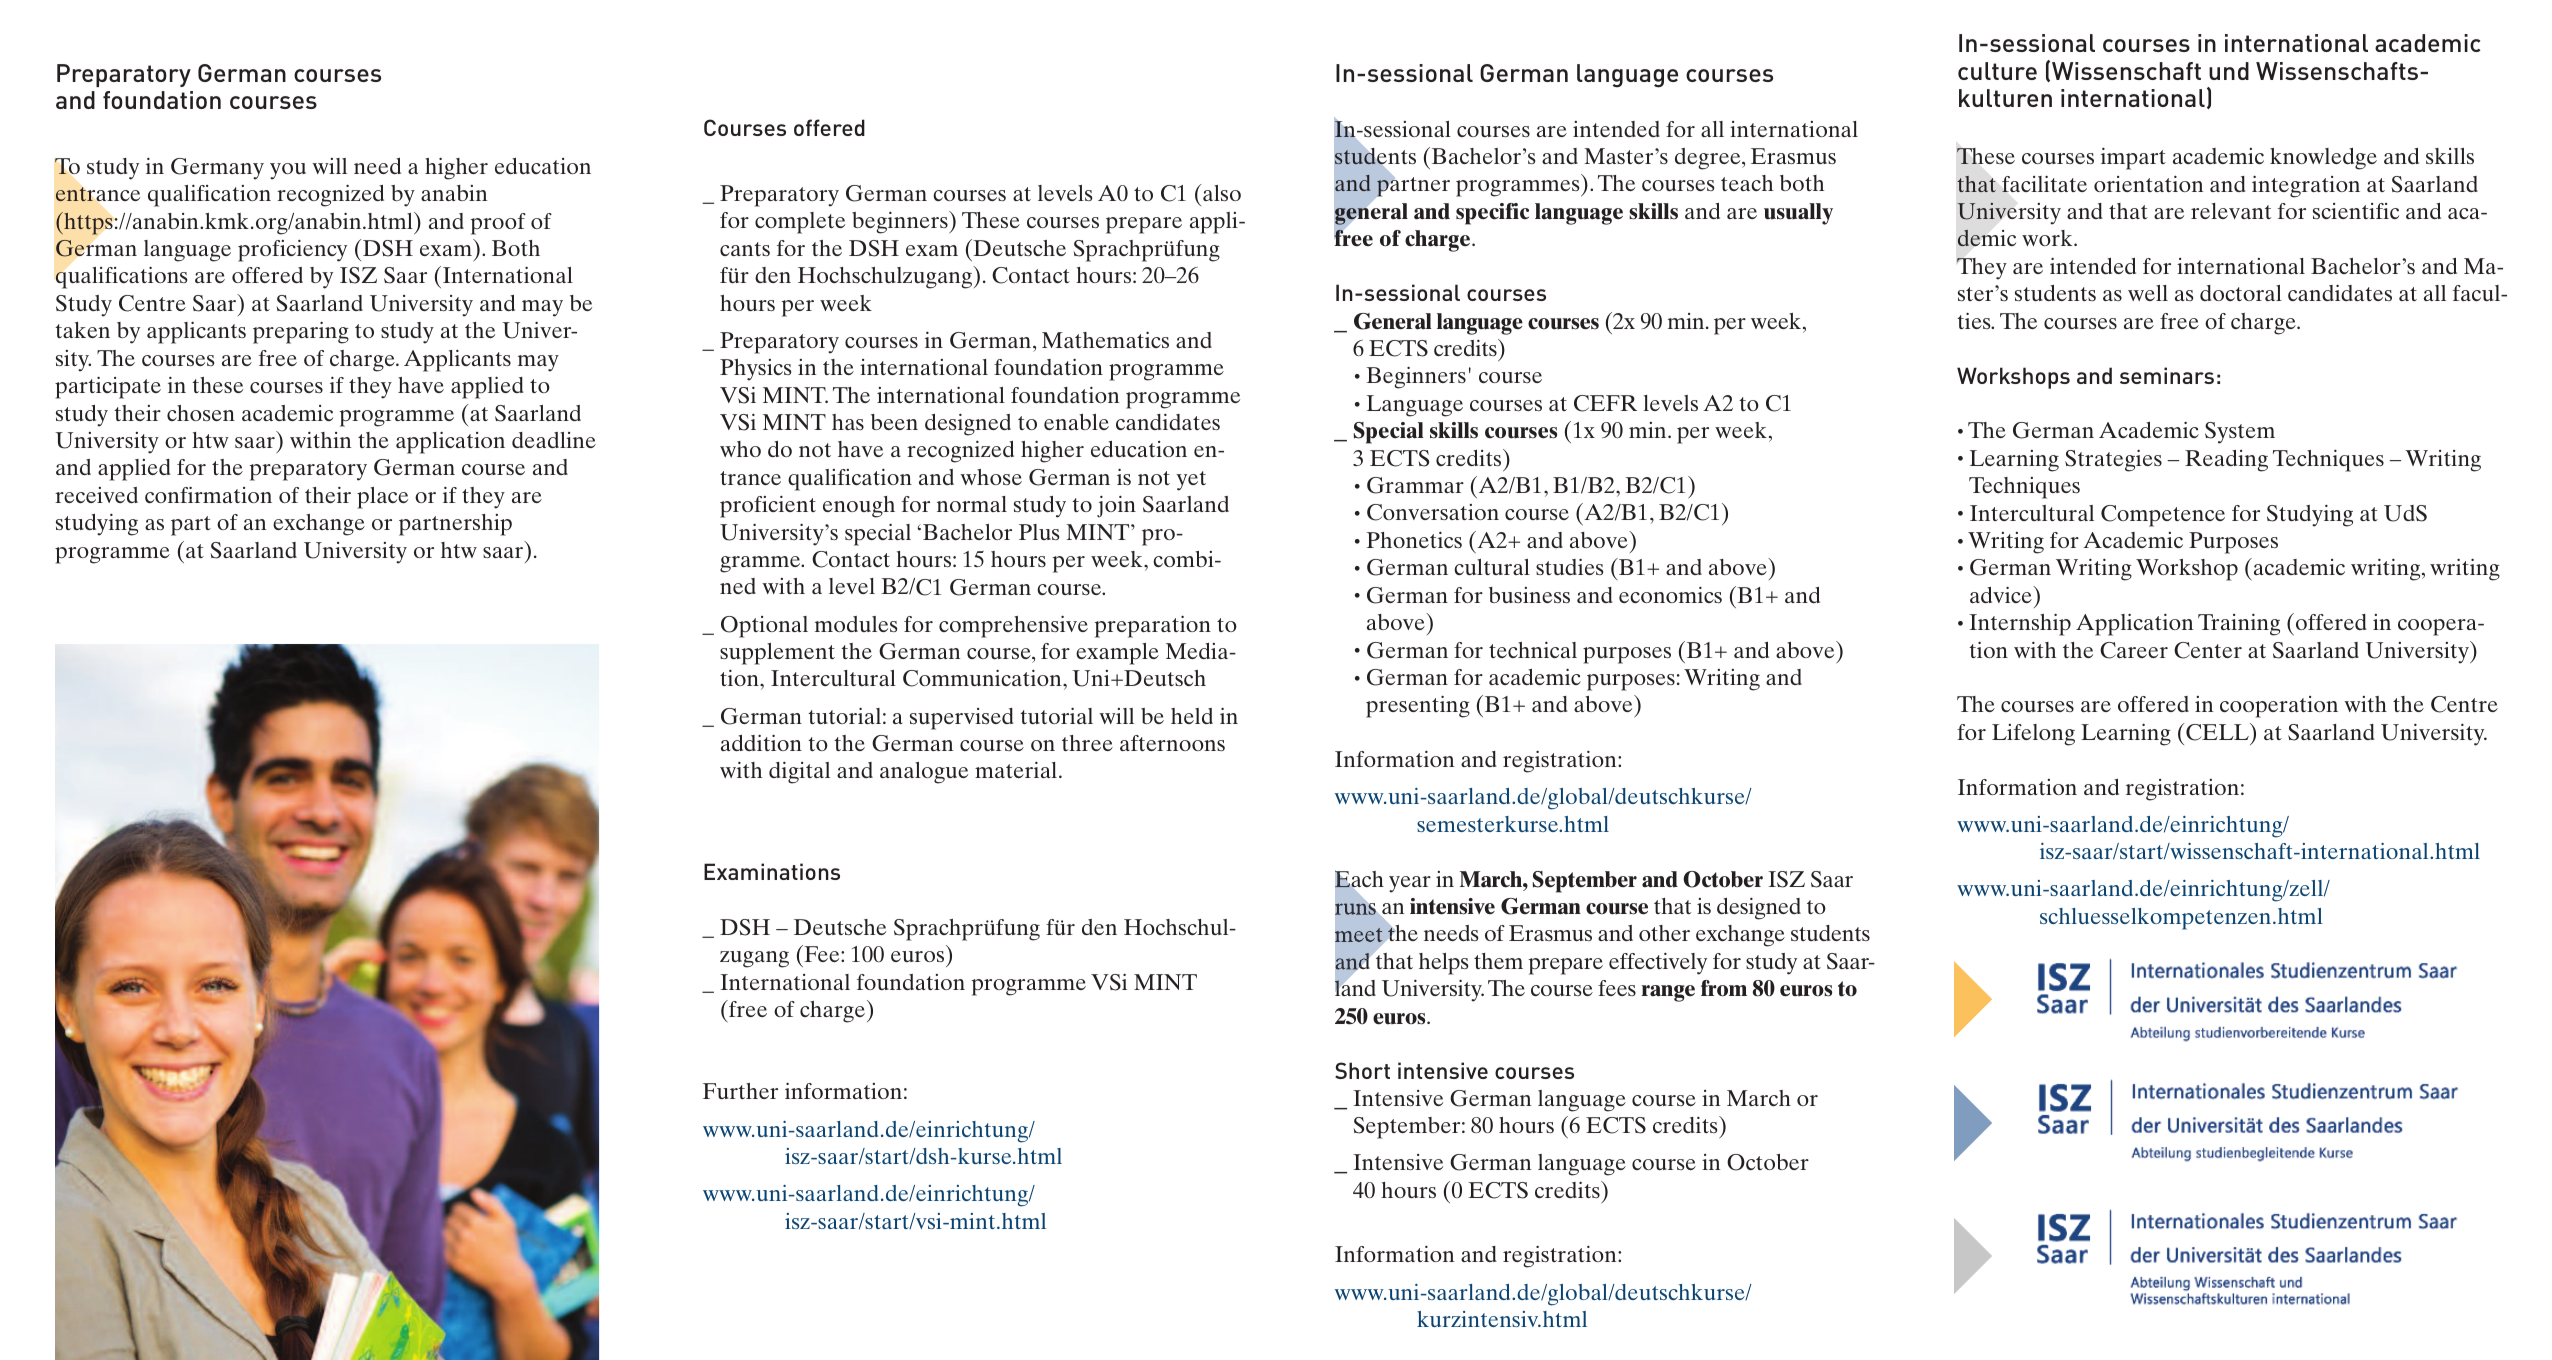 The width and height of the document is (2552, 1360). I want to click on Short, so click(1362, 1070).
